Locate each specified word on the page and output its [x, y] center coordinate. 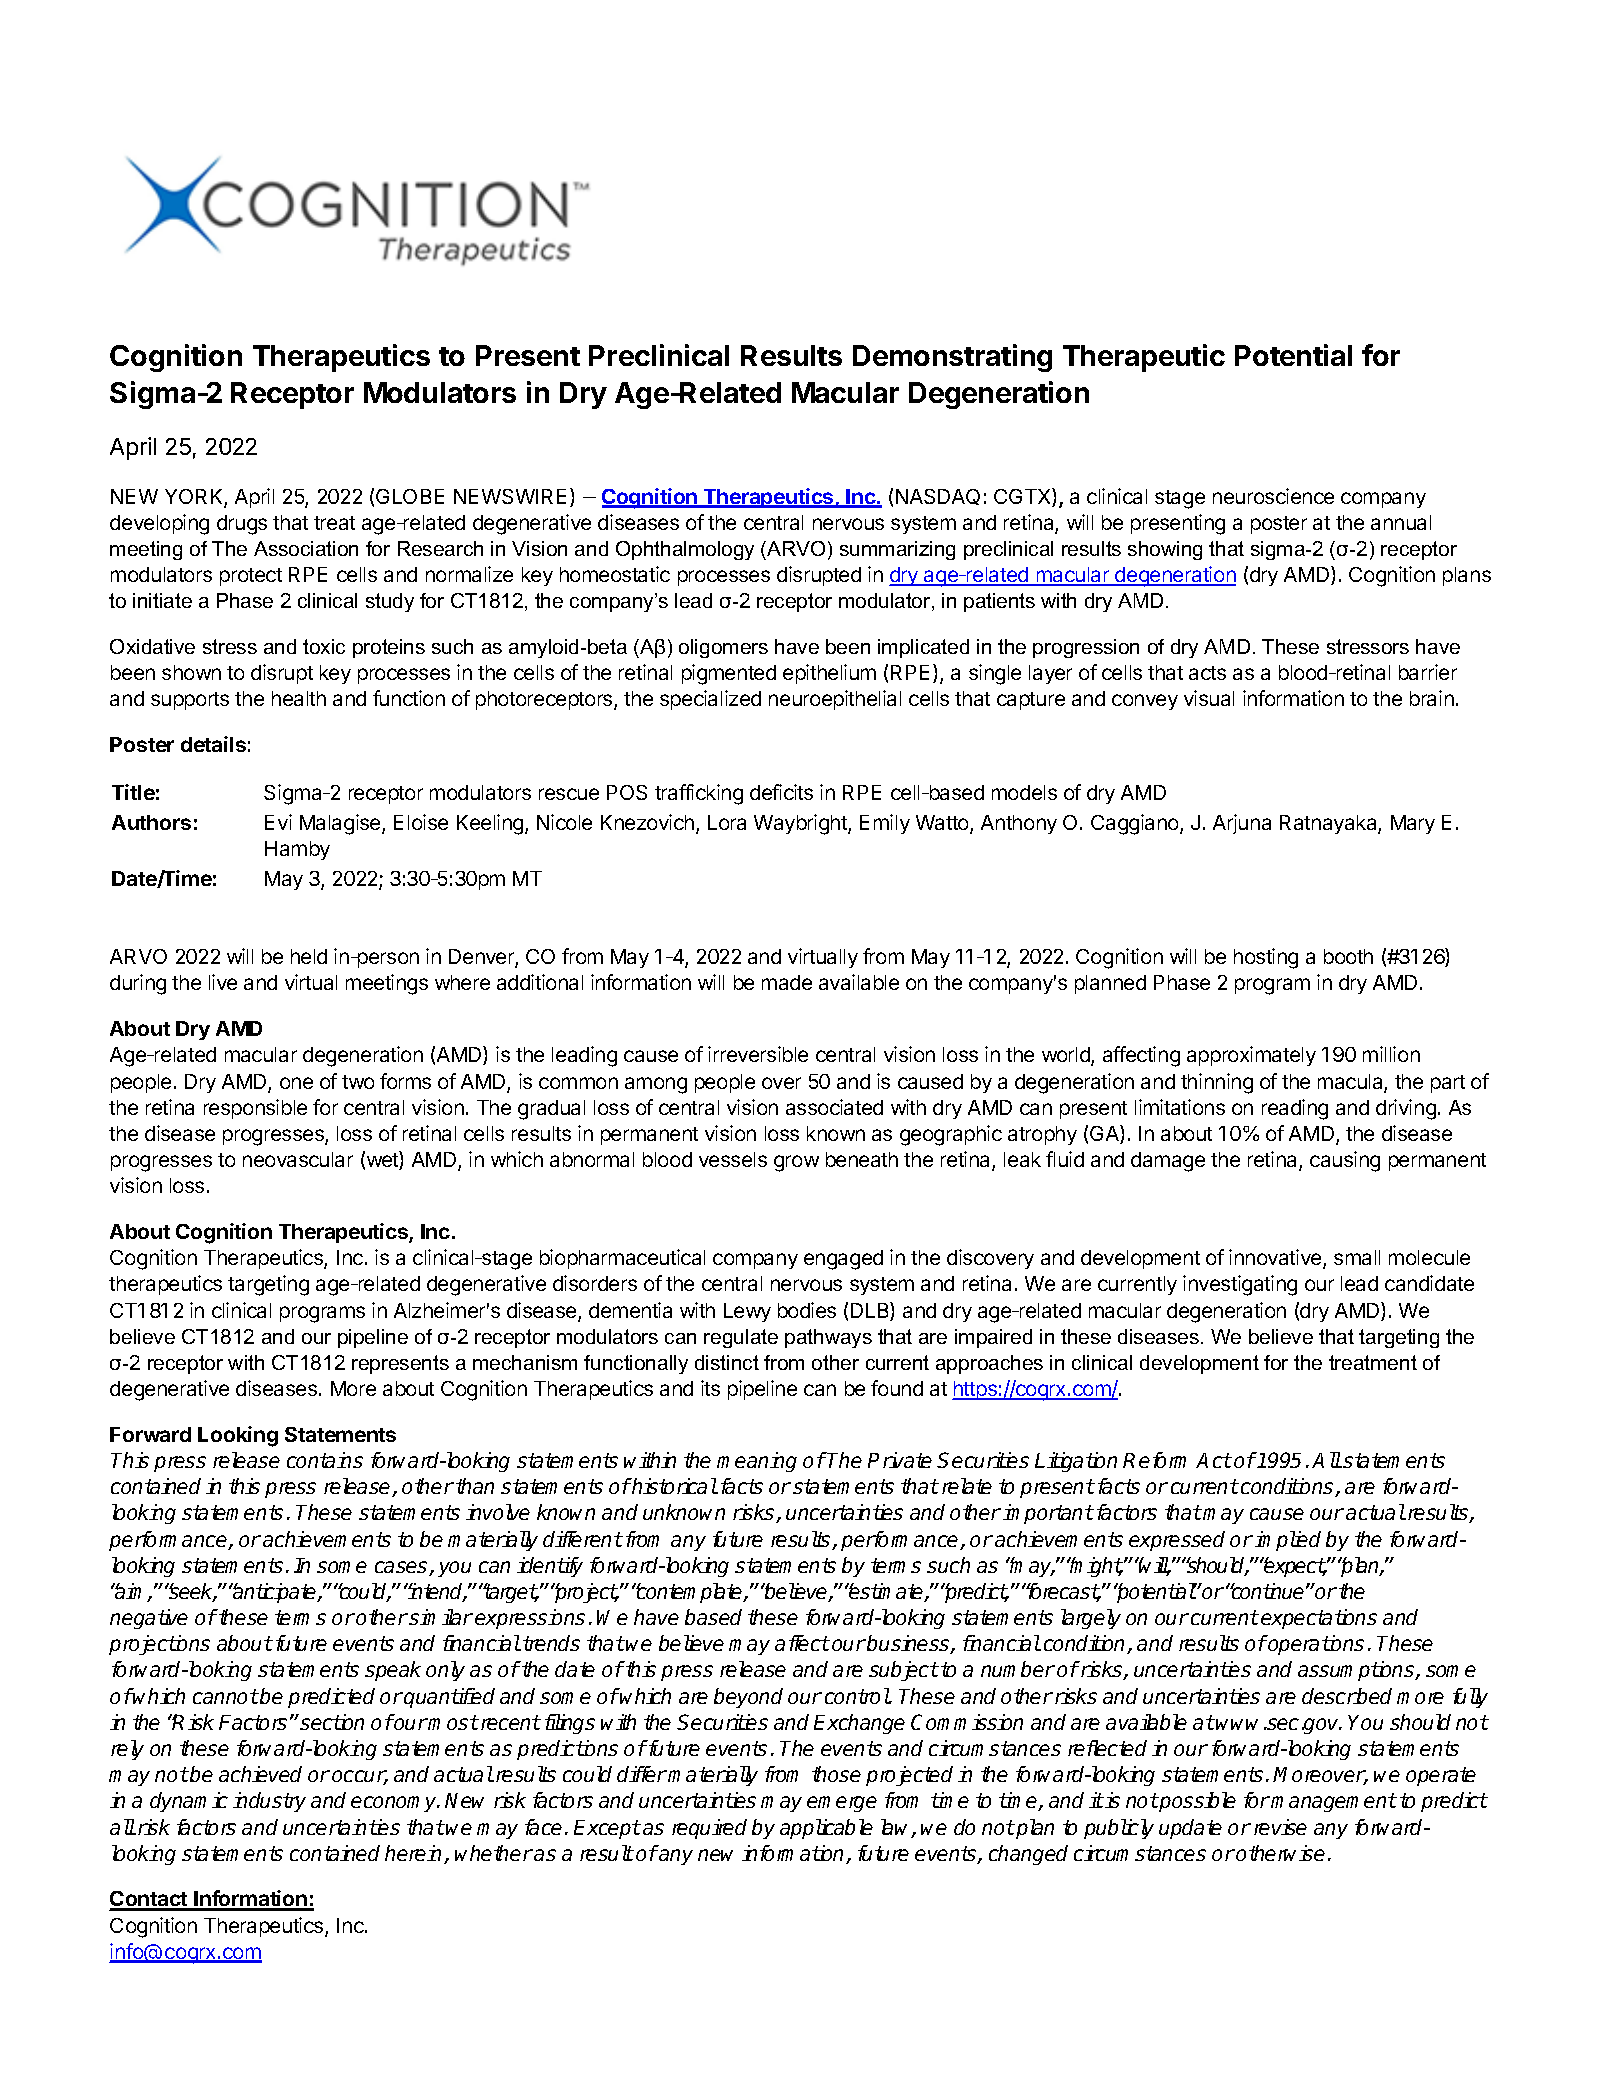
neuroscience [1273, 496]
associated [834, 1107]
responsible [255, 1109]
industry [269, 1802]
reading [1295, 1109]
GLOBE [410, 496]
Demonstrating [952, 358]
